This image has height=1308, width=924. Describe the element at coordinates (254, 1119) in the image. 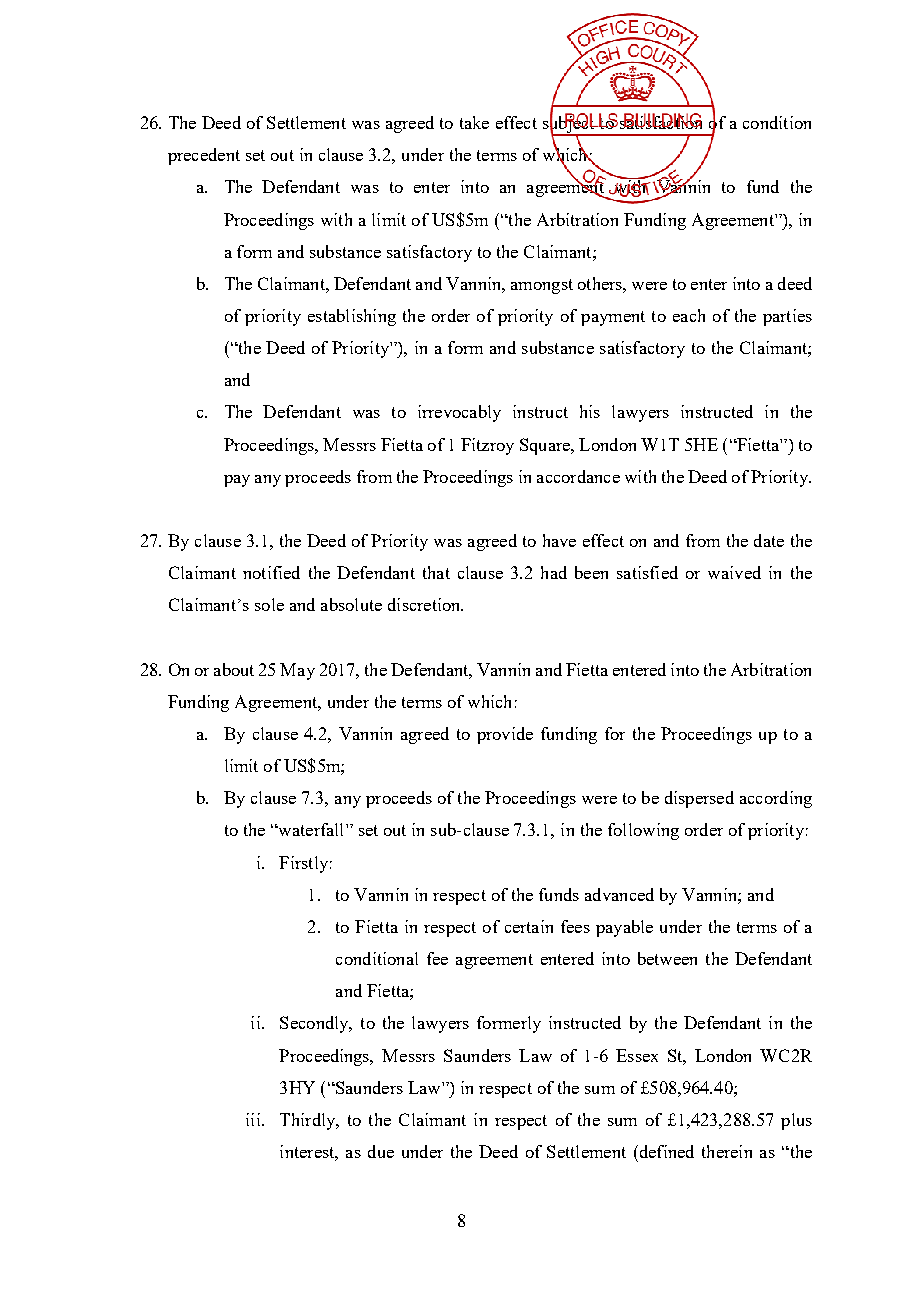

I see `iii` at that location.
